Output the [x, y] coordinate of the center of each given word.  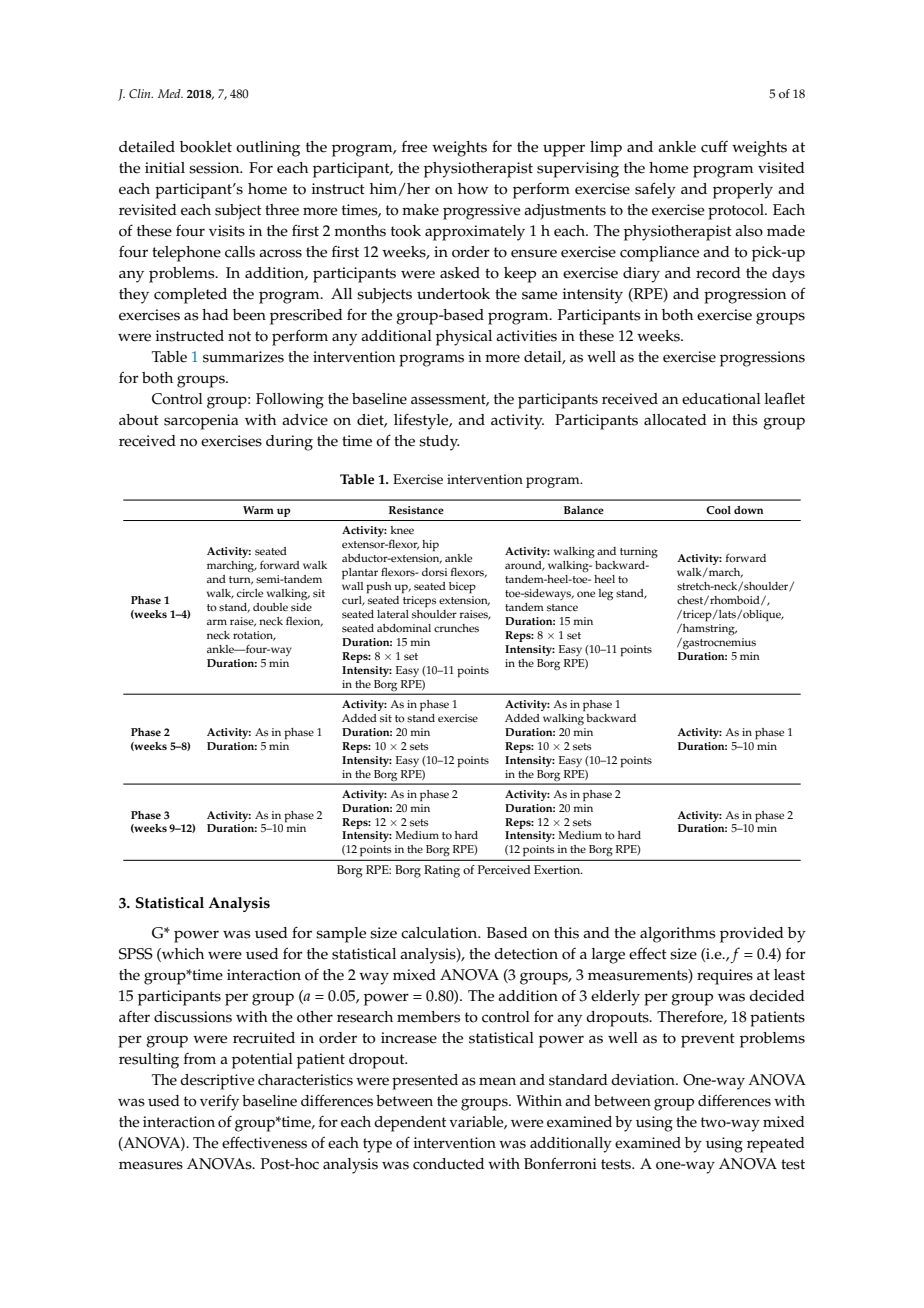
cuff [714, 146]
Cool [718, 510]
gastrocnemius [718, 644]
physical [464, 338]
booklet [206, 147]
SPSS [136, 954]
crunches [456, 628]
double [270, 607]
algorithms [678, 935]
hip [430, 546]
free [414, 147]
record [718, 273]
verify [219, 1102]
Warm [258, 510]
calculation [440, 933]
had [215, 314]
